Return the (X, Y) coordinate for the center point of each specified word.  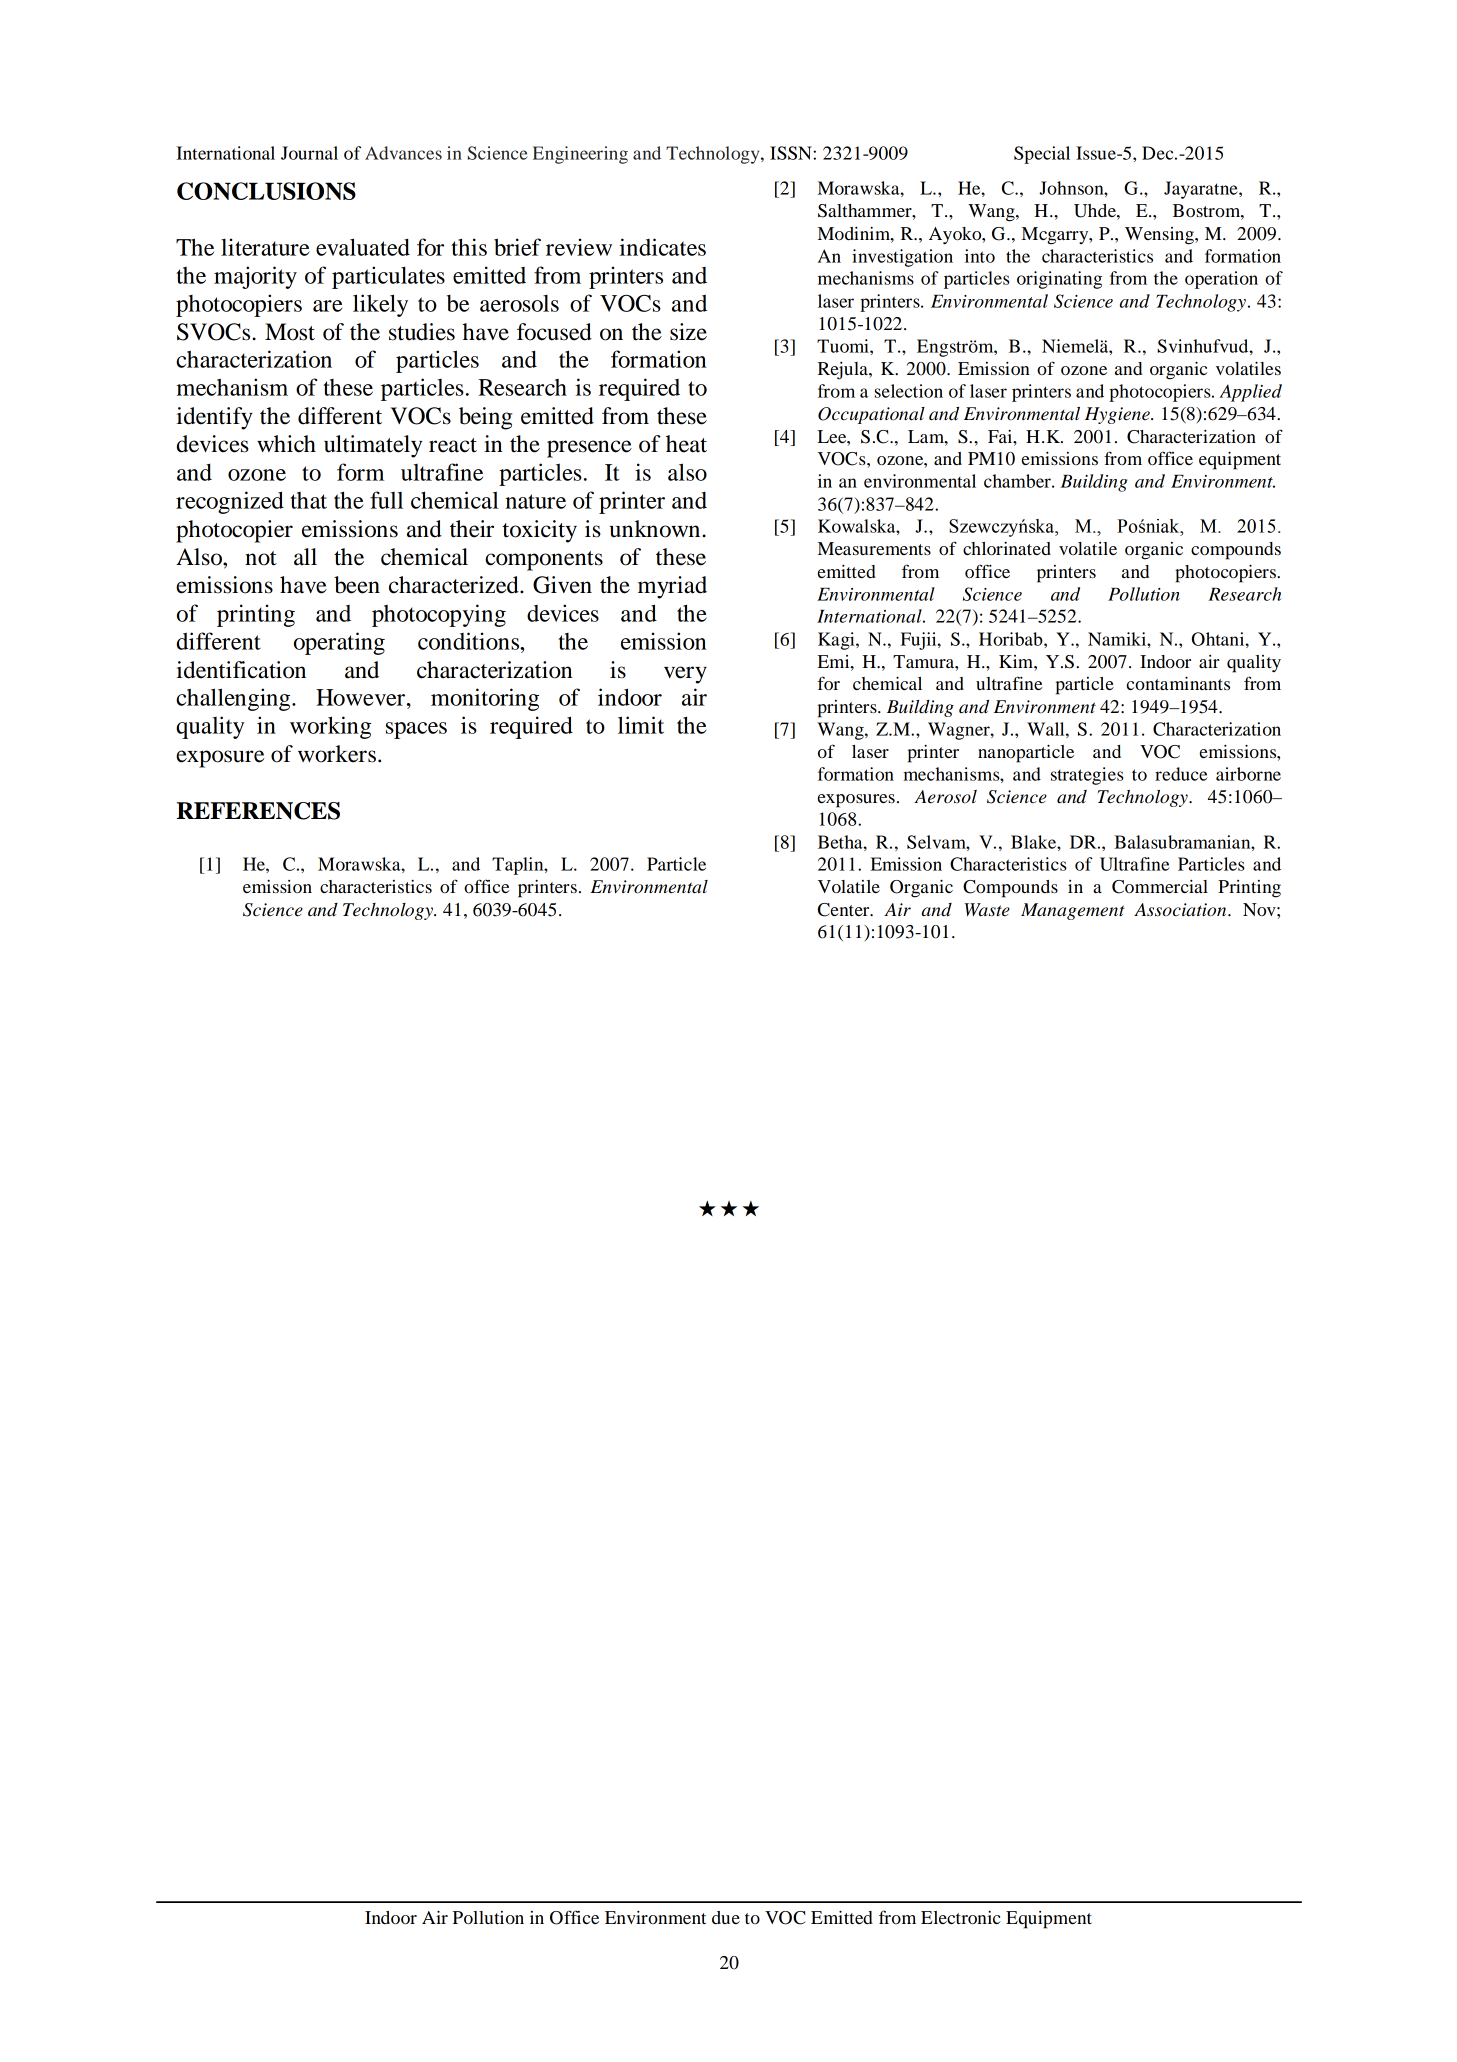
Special (1042, 155)
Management (1073, 911)
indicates (662, 247)
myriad (672, 587)
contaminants (1178, 683)
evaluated (363, 247)
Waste (987, 910)
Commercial (1160, 887)
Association (1181, 910)
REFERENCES (258, 811)
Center (845, 910)
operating (339, 643)
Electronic (961, 1917)
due (726, 1918)
